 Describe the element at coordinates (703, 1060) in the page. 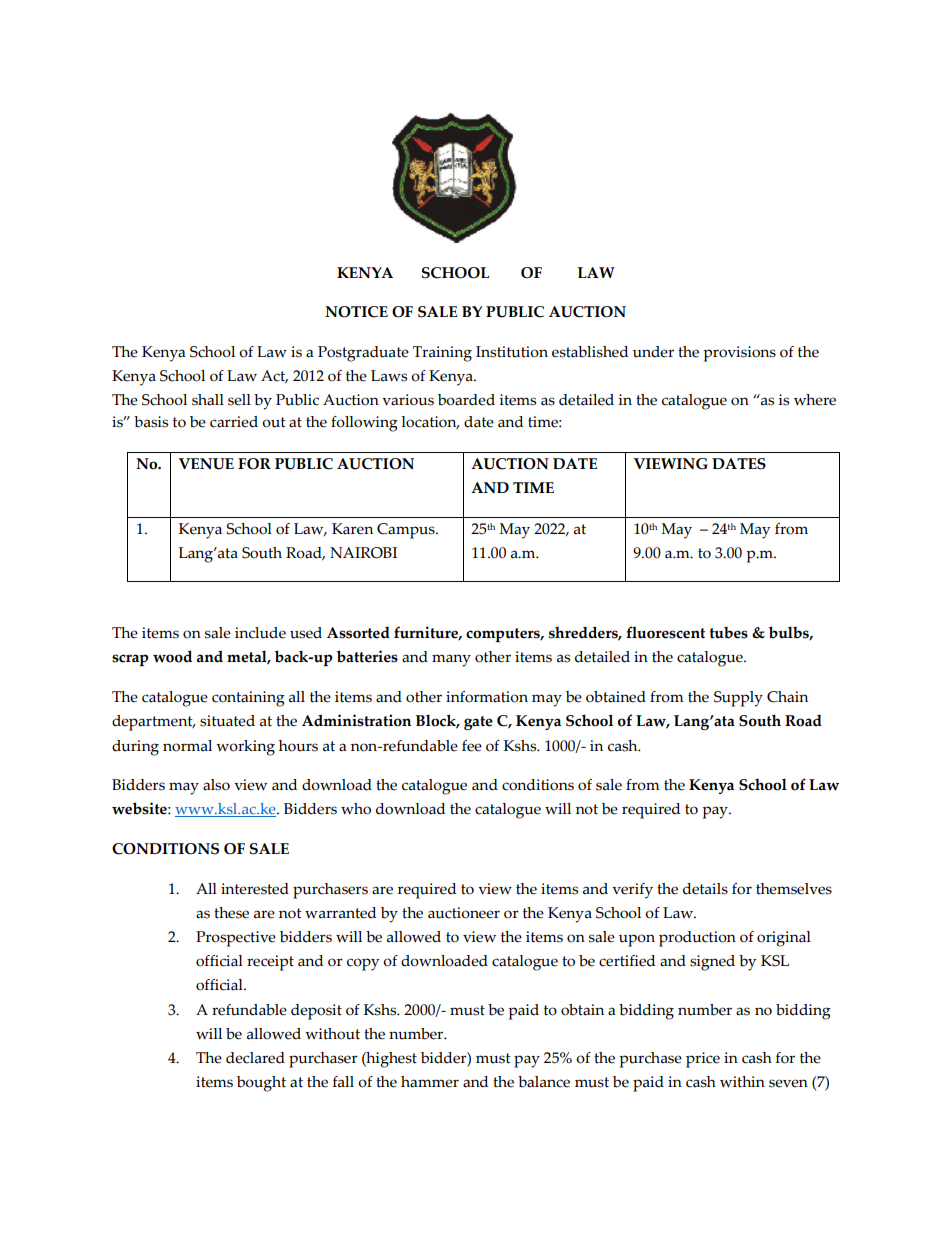

I see `price` at that location.
